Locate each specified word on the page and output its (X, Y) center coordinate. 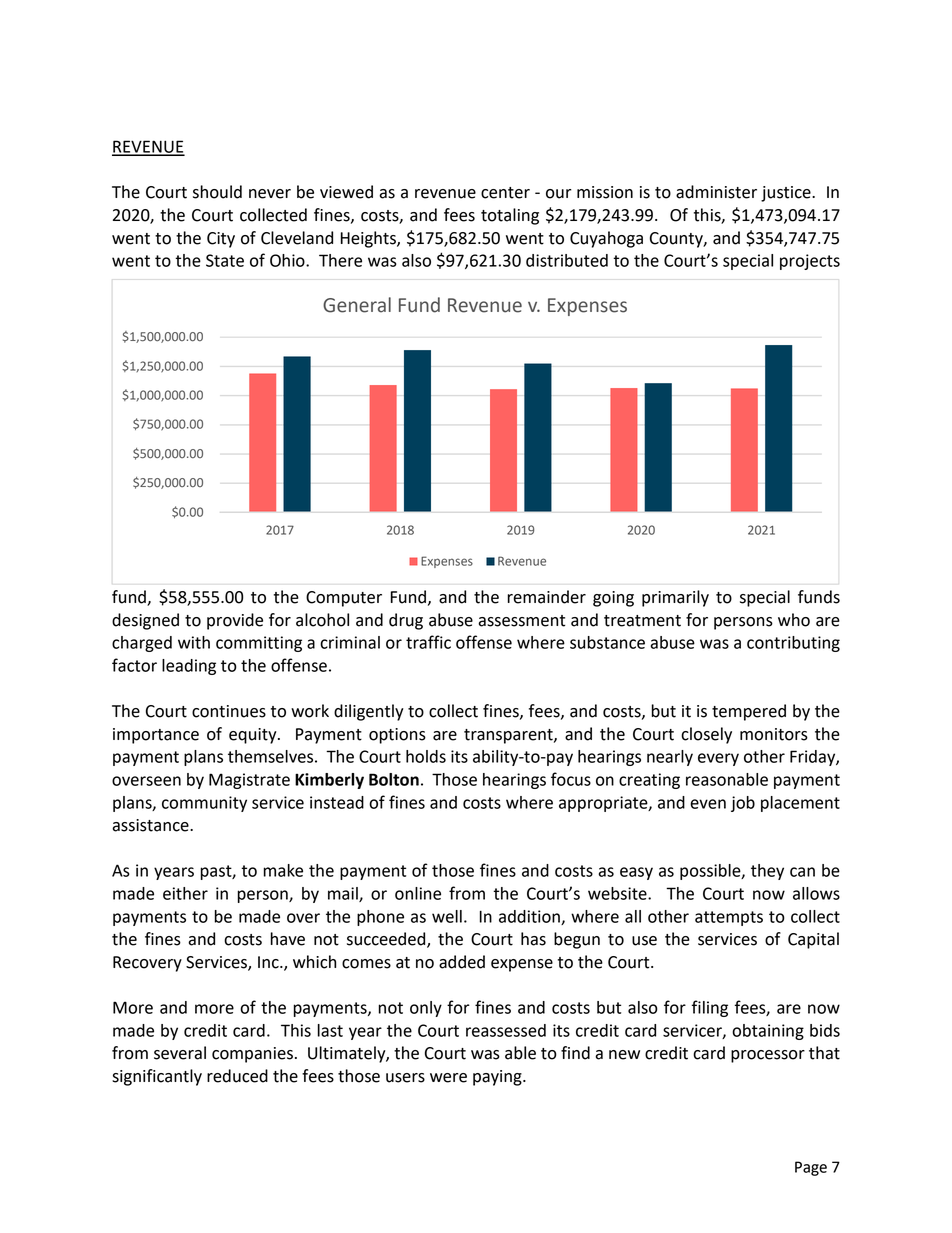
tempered (749, 712)
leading (189, 667)
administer (716, 192)
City (221, 240)
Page (811, 1168)
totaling (510, 216)
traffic (428, 642)
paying (498, 1078)
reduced (237, 1076)
